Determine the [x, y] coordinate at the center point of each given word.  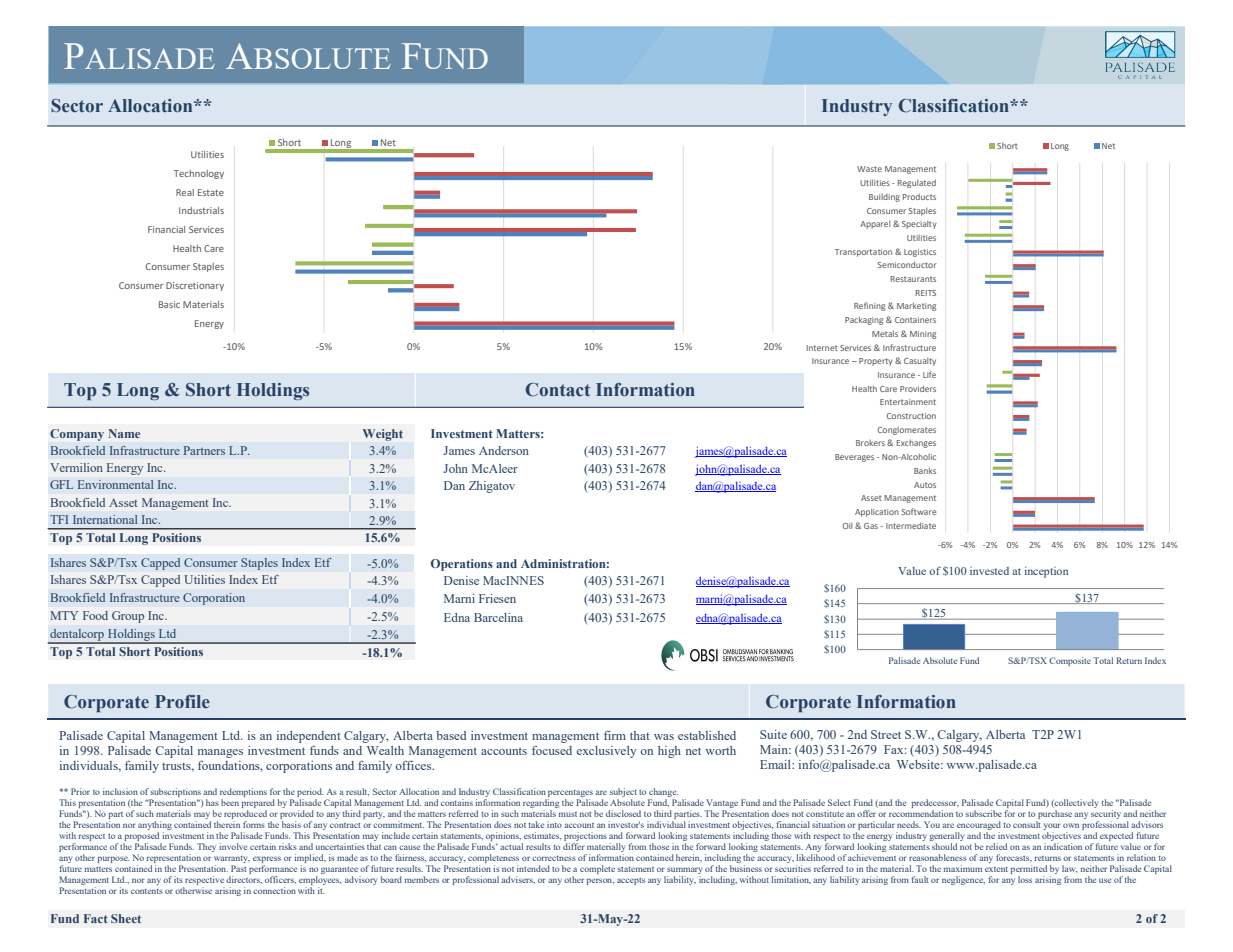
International [105, 519]
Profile [182, 702]
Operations [462, 565]
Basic [169, 304]
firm [615, 735]
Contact [557, 390]
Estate [211, 192]
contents [147, 891]
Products [919, 197]
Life [929, 374]
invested [989, 571]
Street [886, 734]
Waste [869, 169]
